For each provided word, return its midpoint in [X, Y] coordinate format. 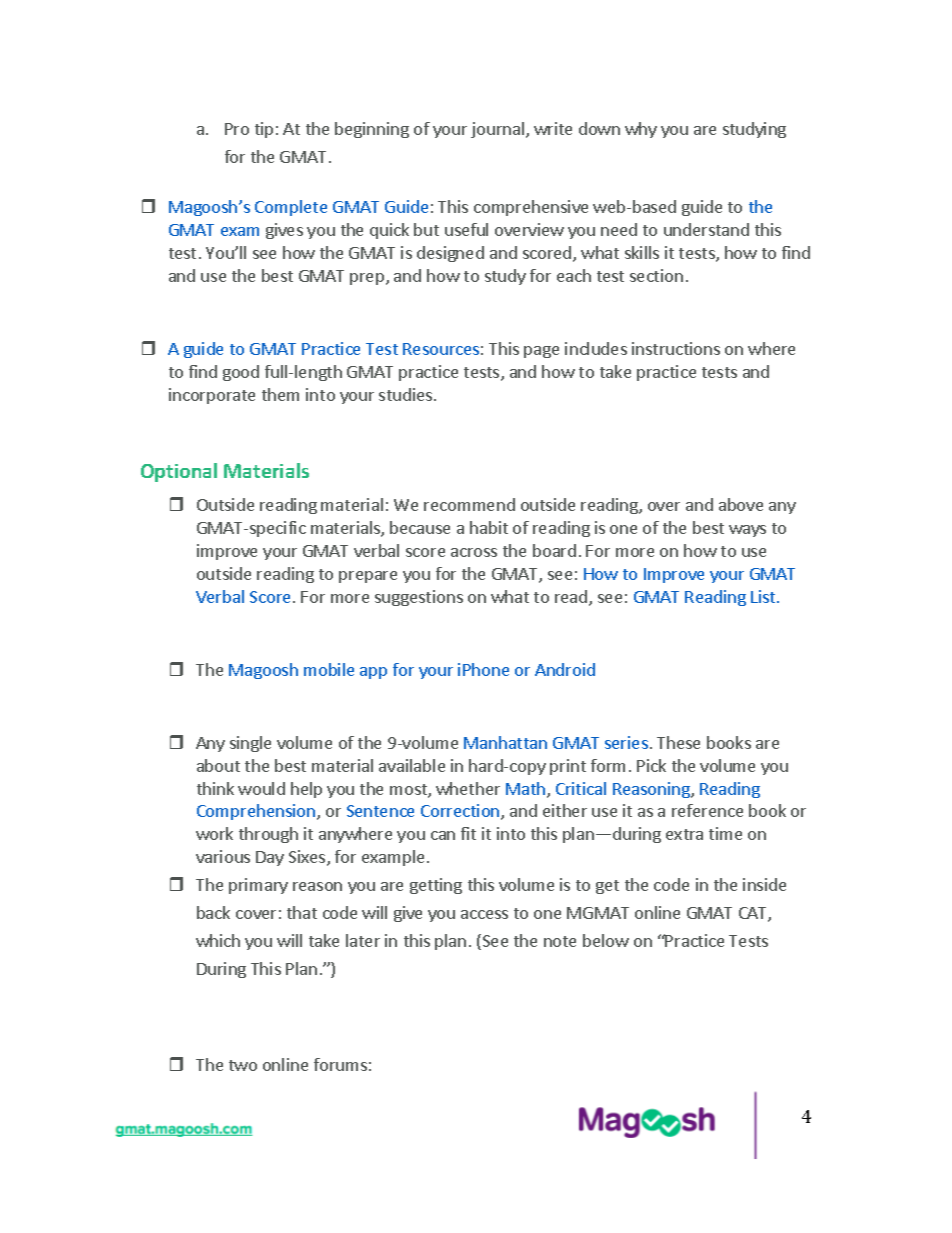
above [741, 504]
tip [264, 130]
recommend [469, 504]
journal [499, 130]
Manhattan [505, 742]
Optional [179, 472]
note [560, 941]
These [678, 742]
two [243, 1065]
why [641, 130]
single [250, 744]
